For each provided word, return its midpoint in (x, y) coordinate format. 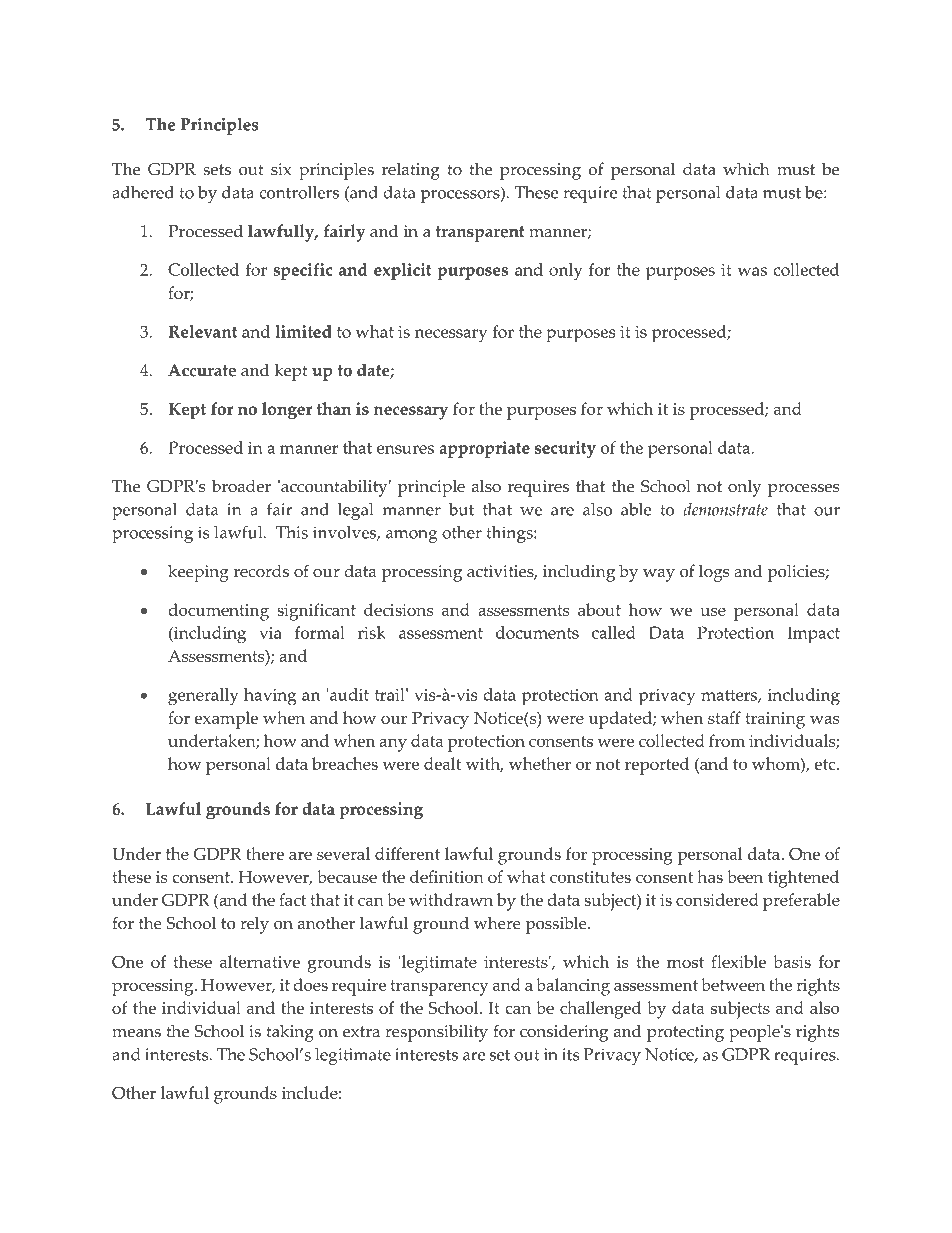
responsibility (436, 1033)
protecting (685, 1033)
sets (217, 170)
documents (537, 632)
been (745, 876)
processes (803, 490)
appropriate (484, 449)
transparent (480, 234)
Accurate (202, 370)
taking (290, 1033)
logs (714, 573)
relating (411, 171)
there (265, 853)
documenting (218, 612)
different (407, 853)
